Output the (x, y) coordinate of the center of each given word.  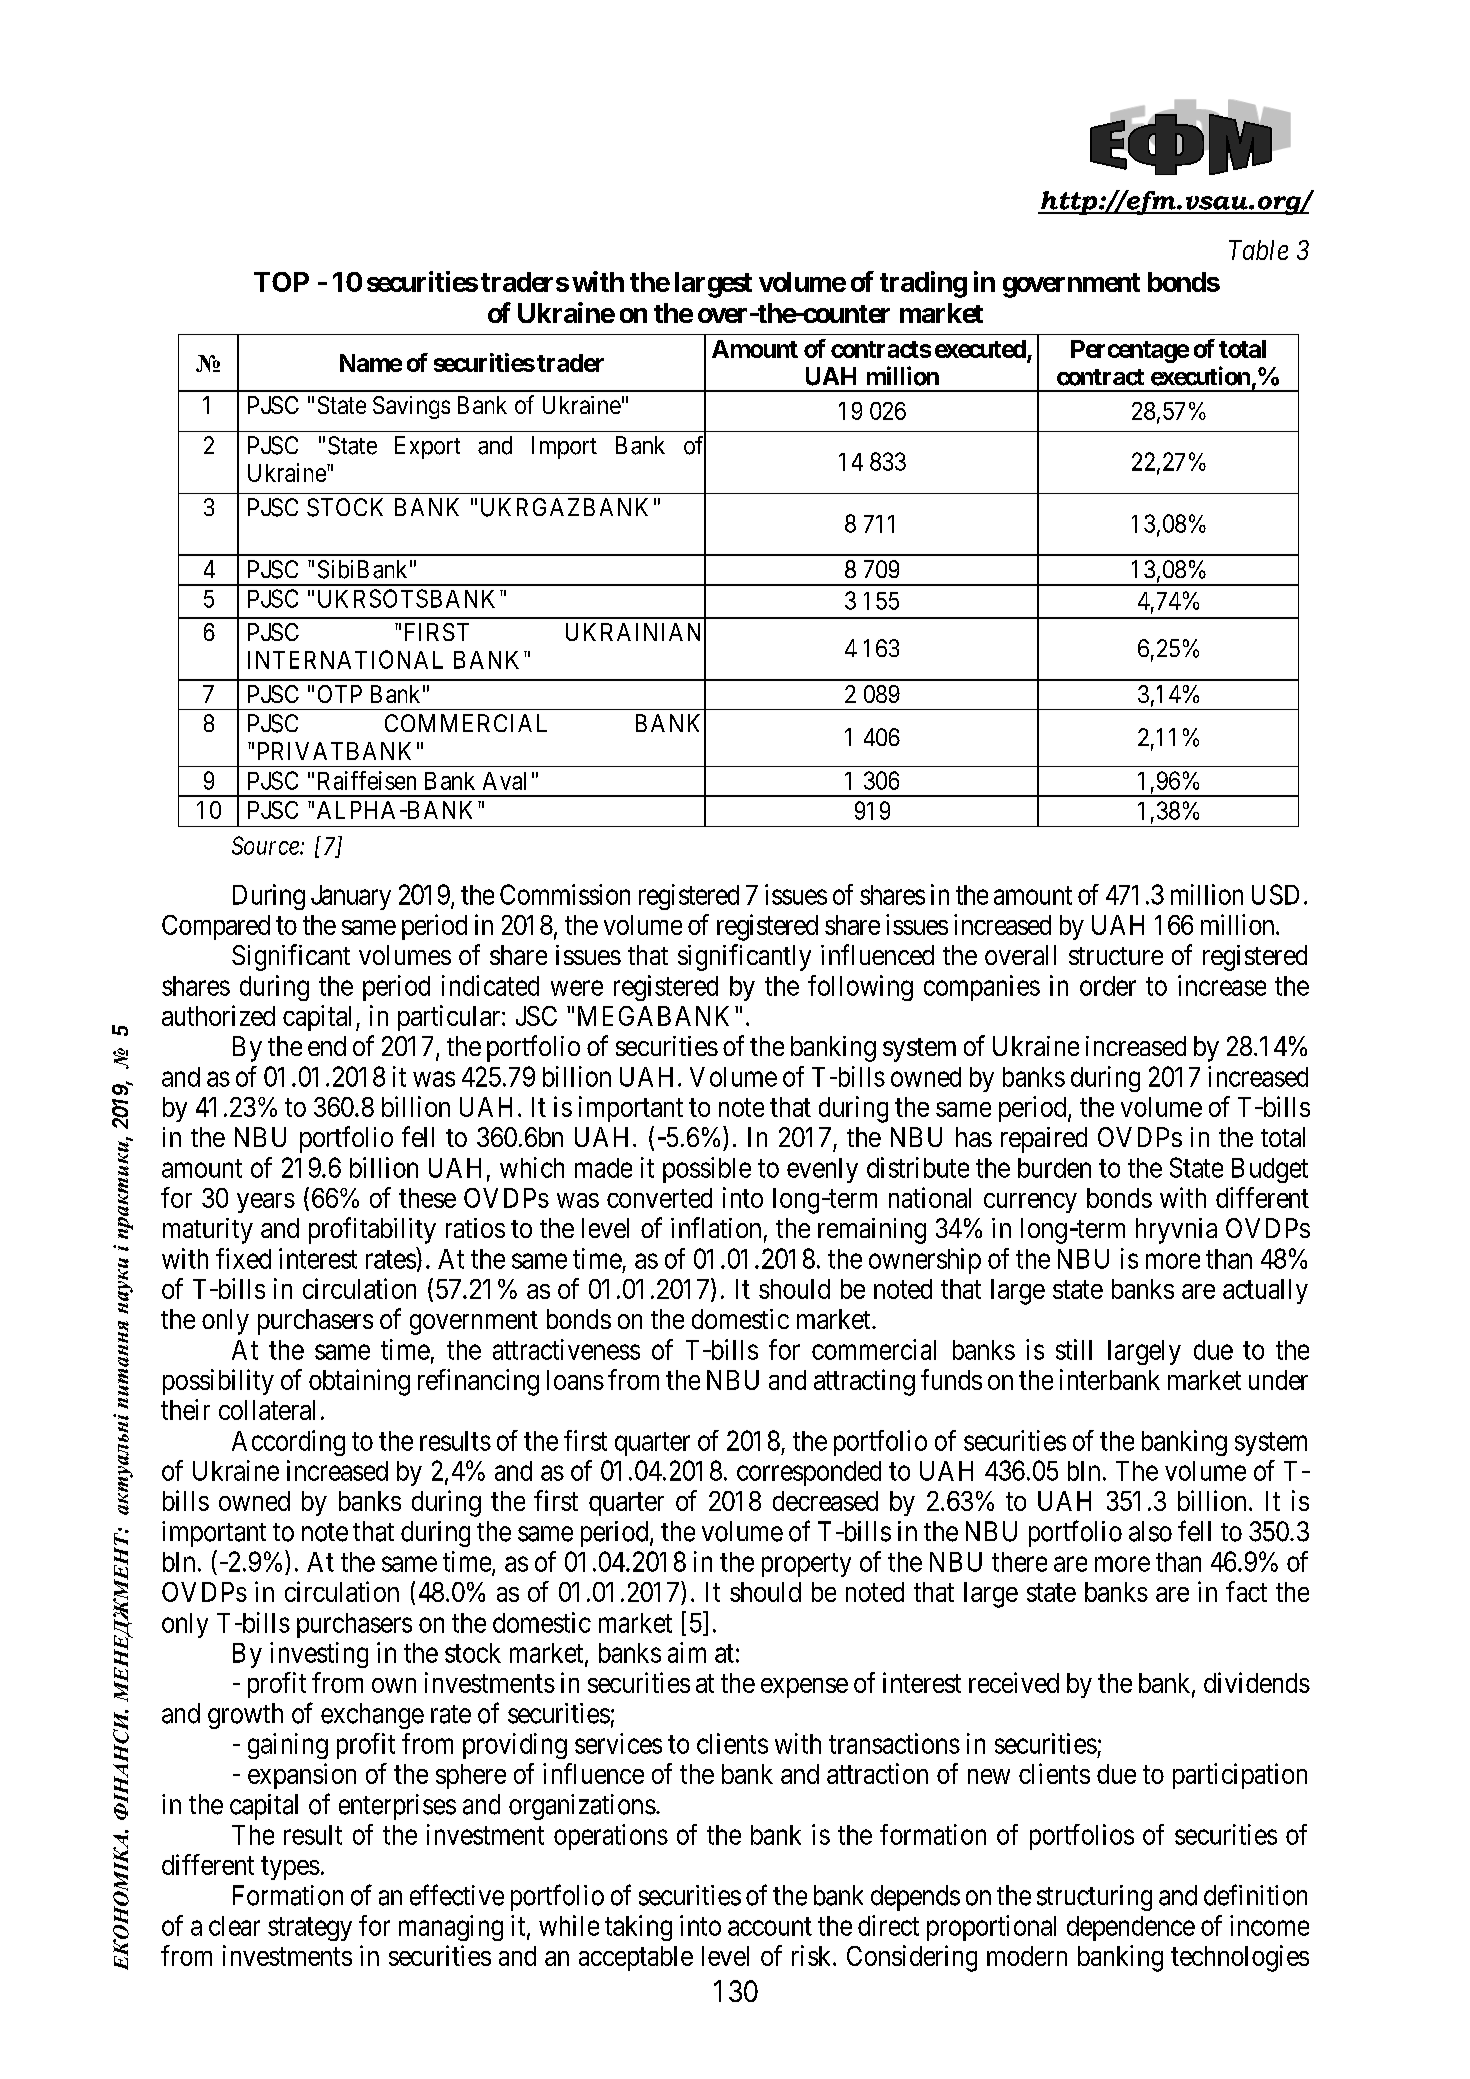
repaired (1044, 1140)
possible (707, 1170)
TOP (281, 282)
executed (980, 349)
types (290, 1868)
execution (1200, 376)
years (266, 1203)
